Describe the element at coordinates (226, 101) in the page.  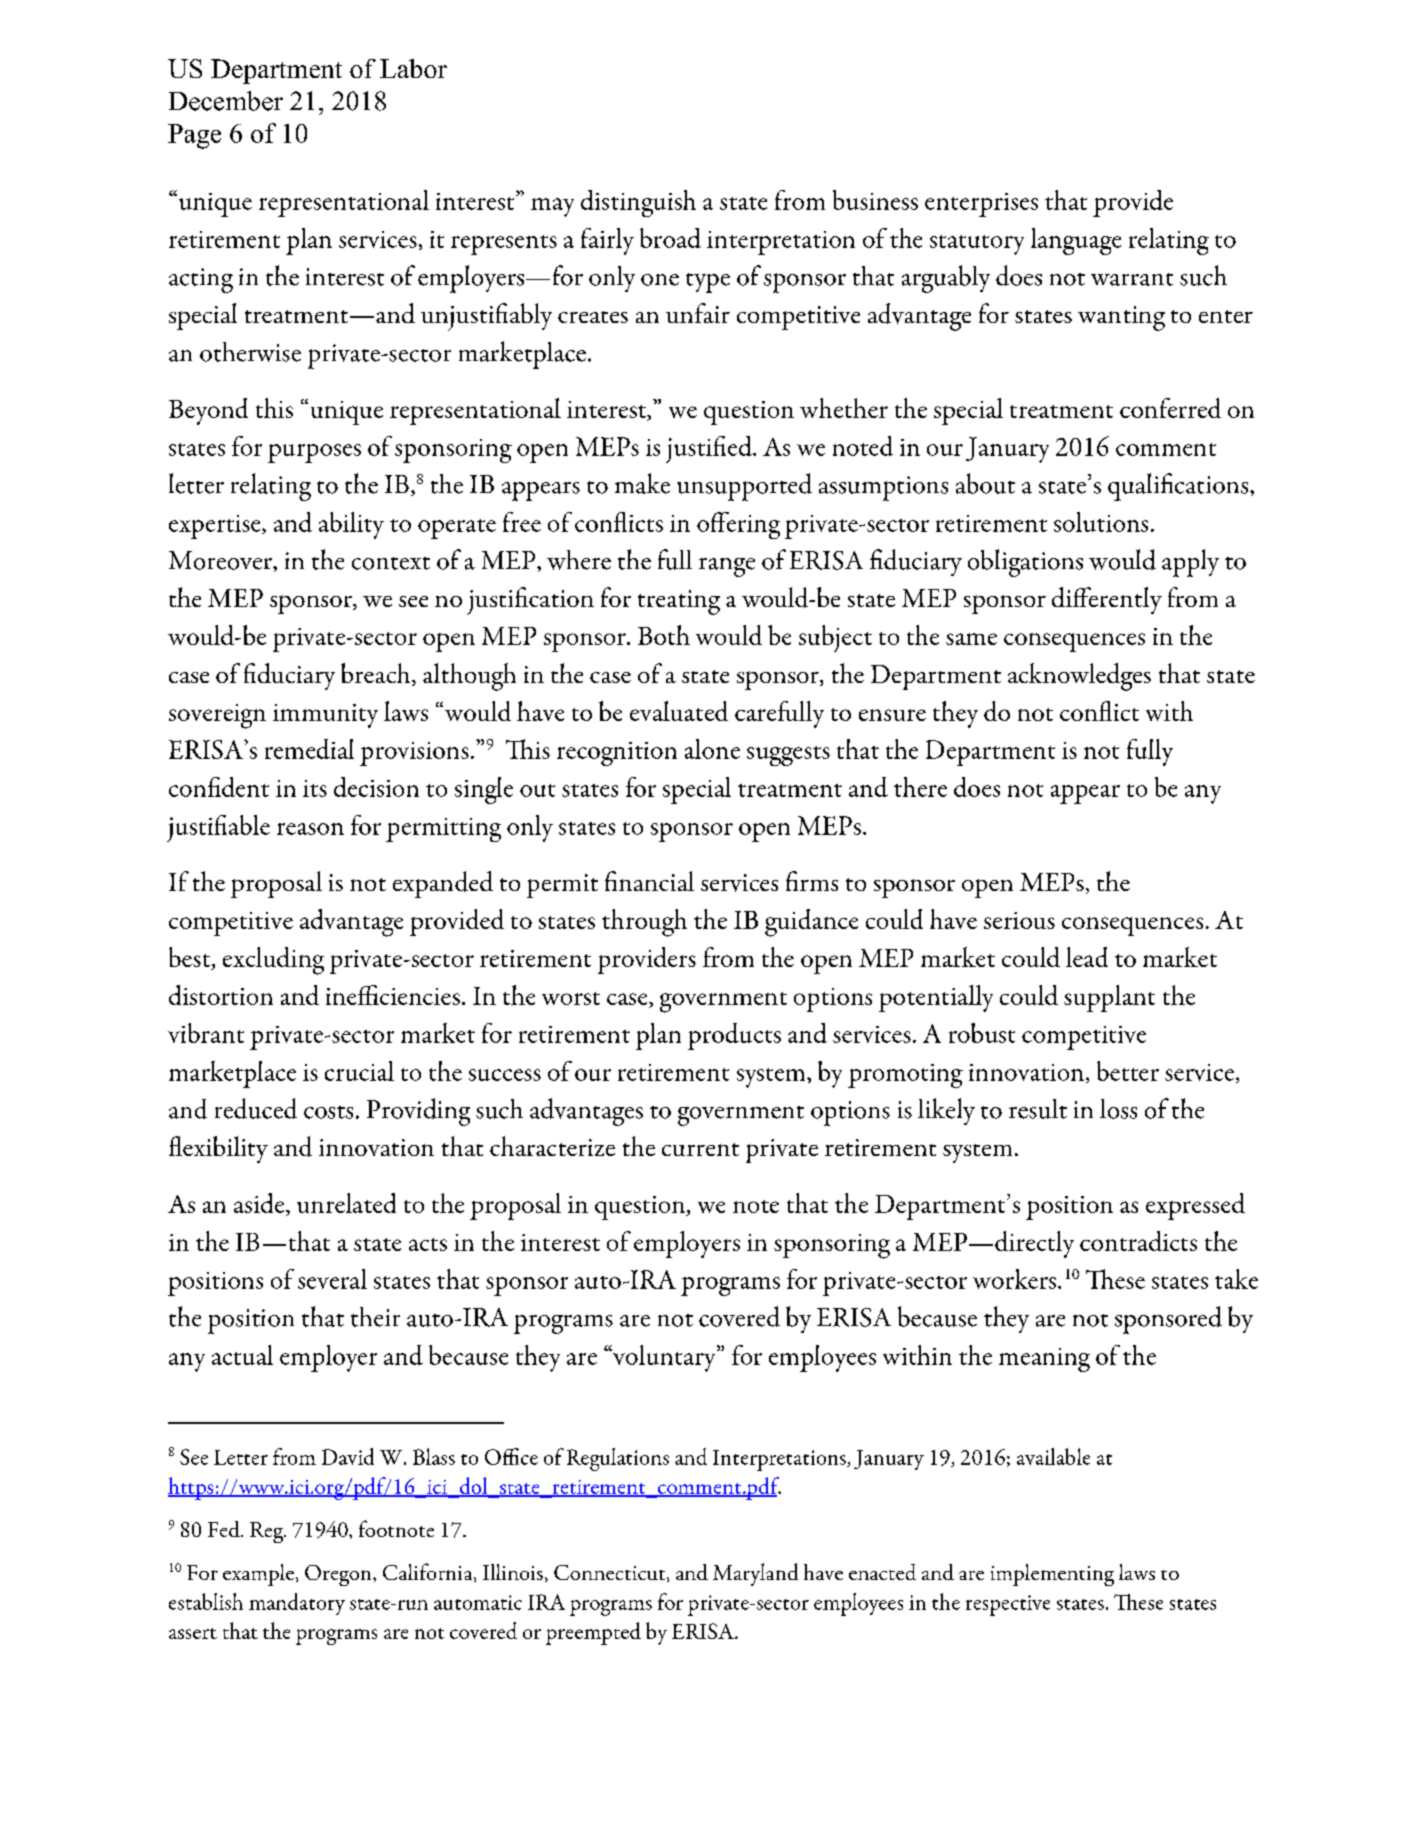
I see `December` at that location.
